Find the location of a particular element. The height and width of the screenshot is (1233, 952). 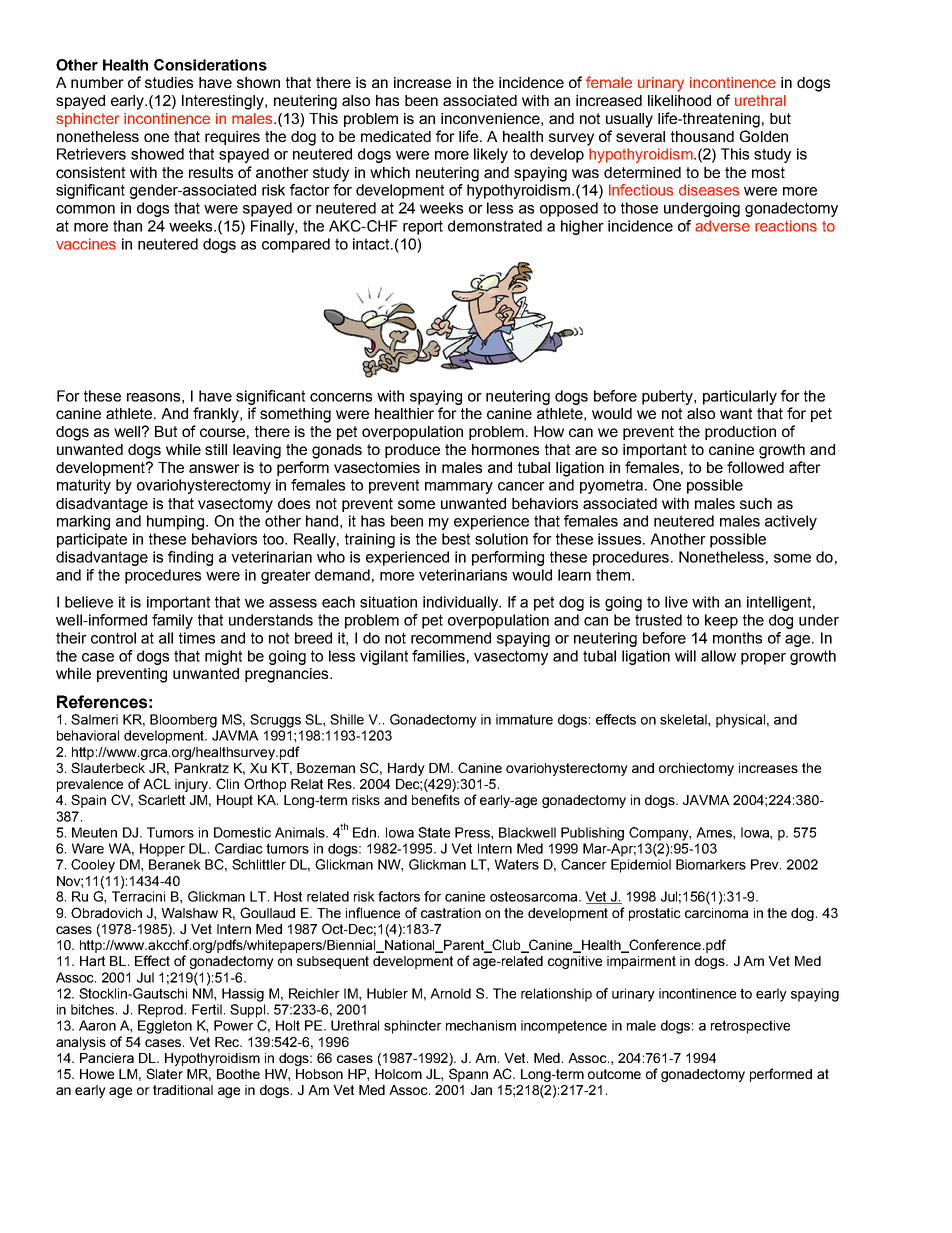

vaccines is located at coordinates (86, 244).
